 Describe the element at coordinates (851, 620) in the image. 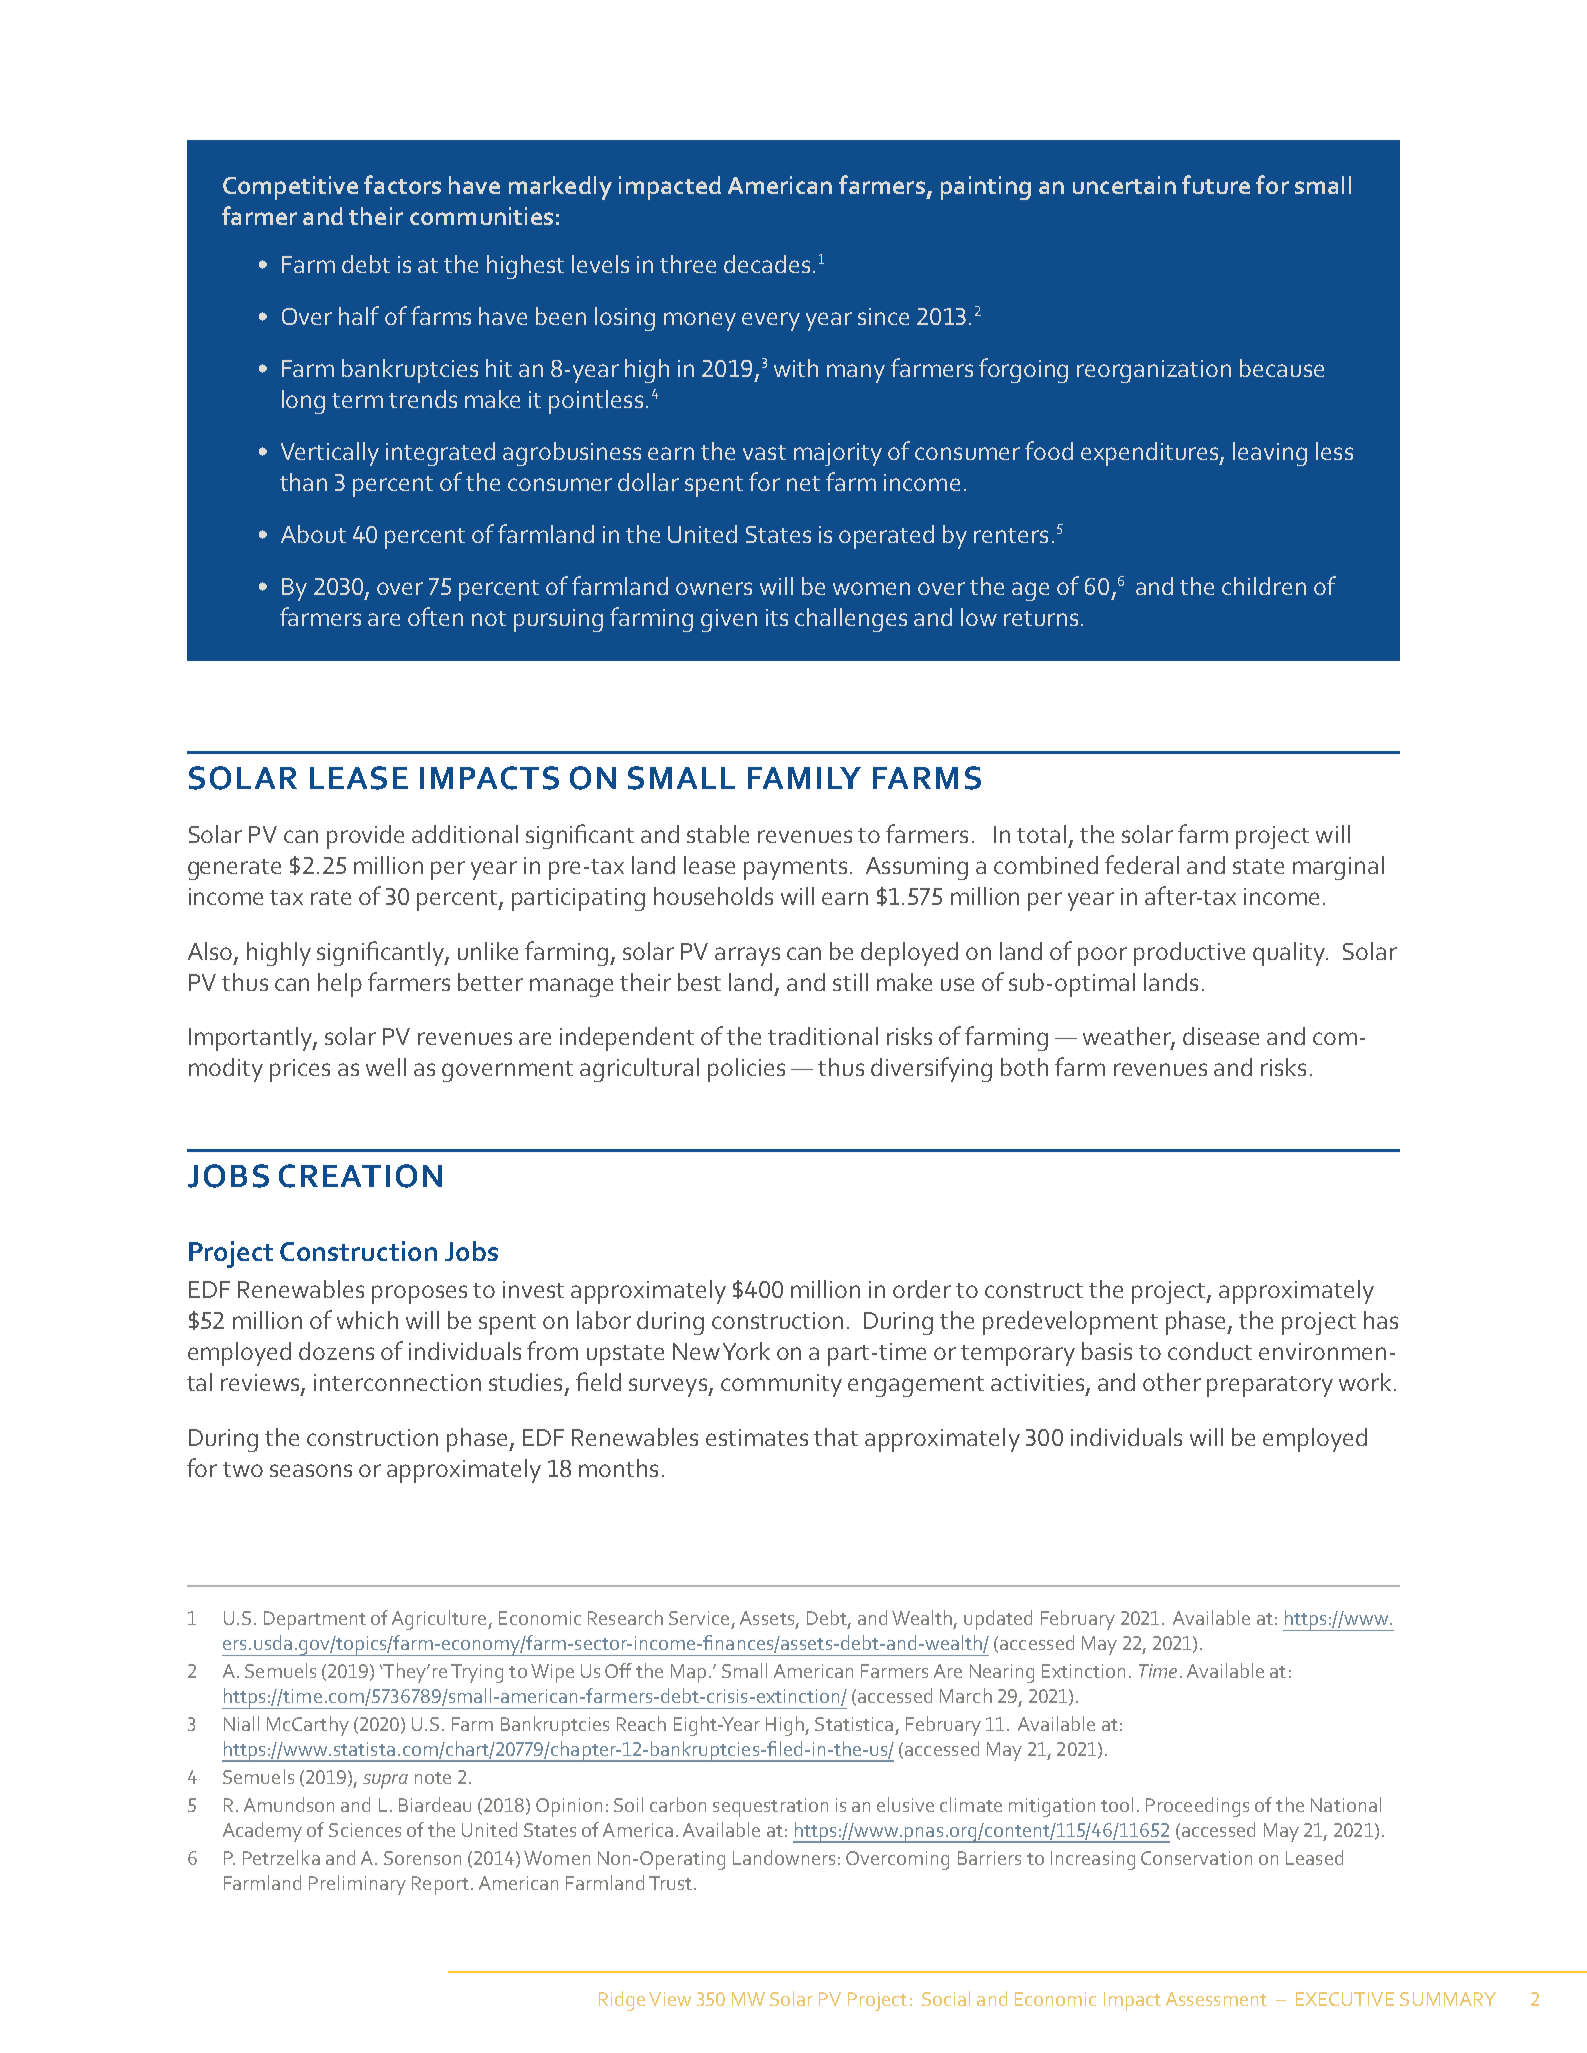

I see `challenges` at that location.
